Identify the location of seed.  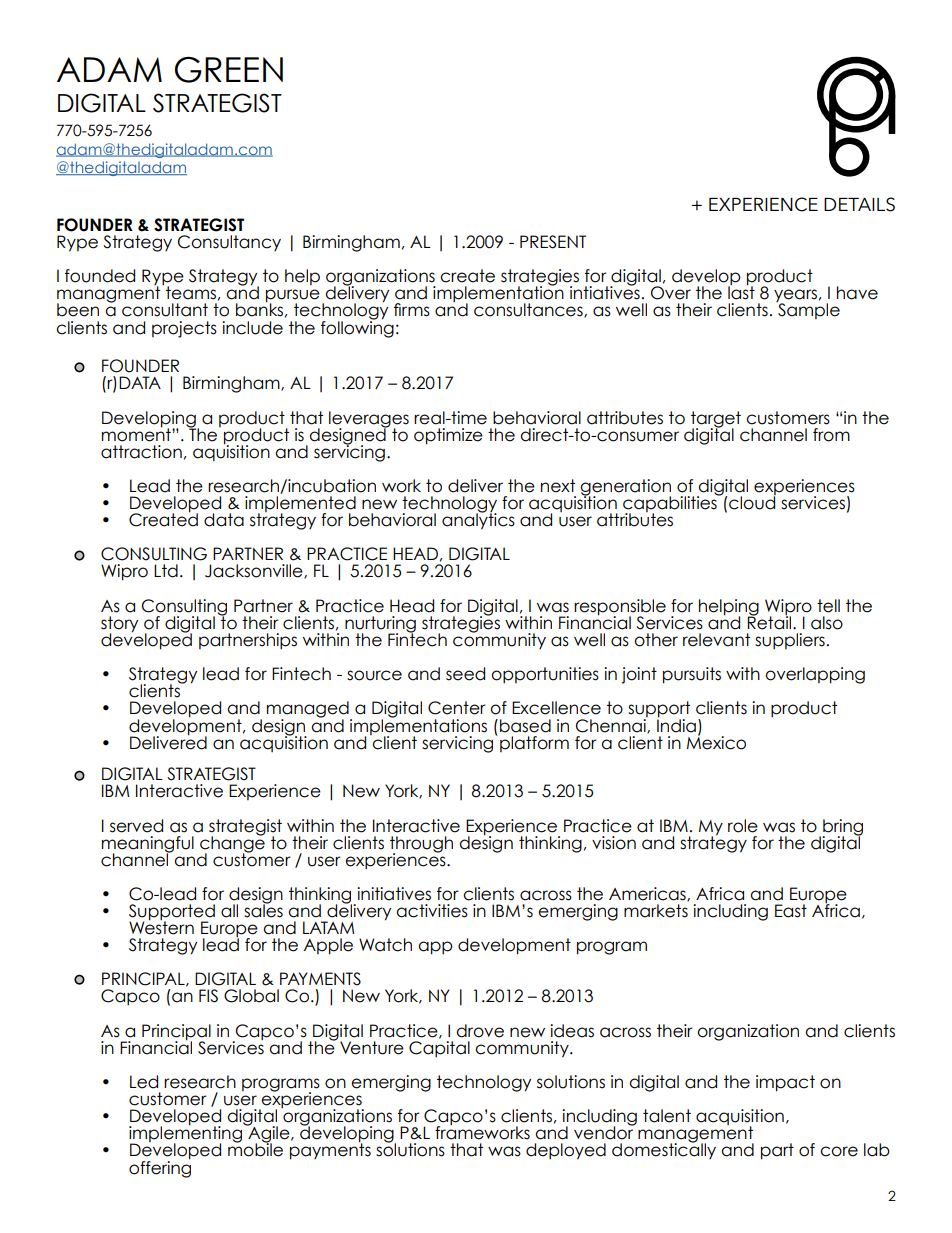
(465, 674).
